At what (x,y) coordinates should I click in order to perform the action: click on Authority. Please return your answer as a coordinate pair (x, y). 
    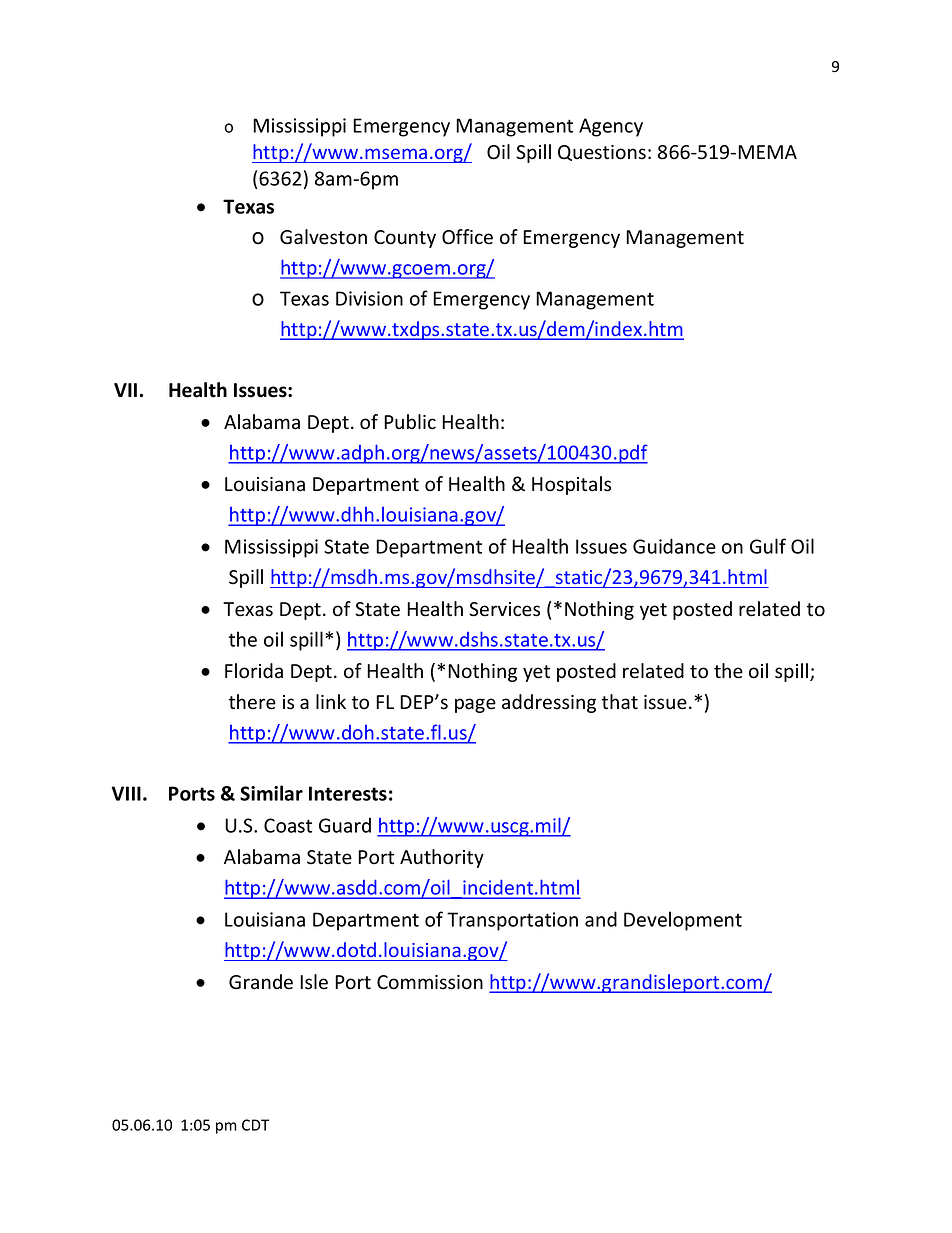
    Looking at the image, I should click on (442, 858).
